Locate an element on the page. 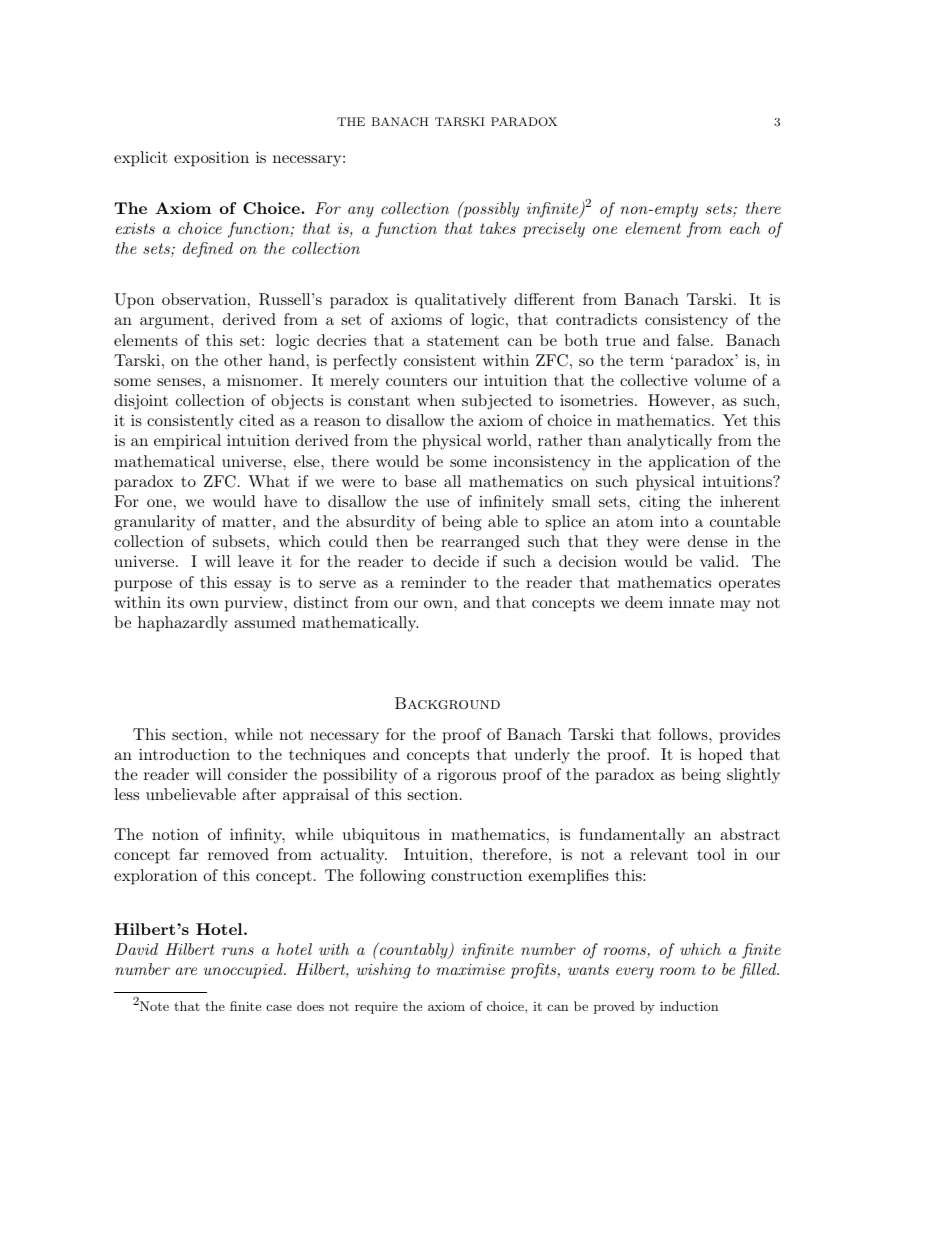 The height and width of the page is (1233, 952). each is located at coordinates (745, 228).
